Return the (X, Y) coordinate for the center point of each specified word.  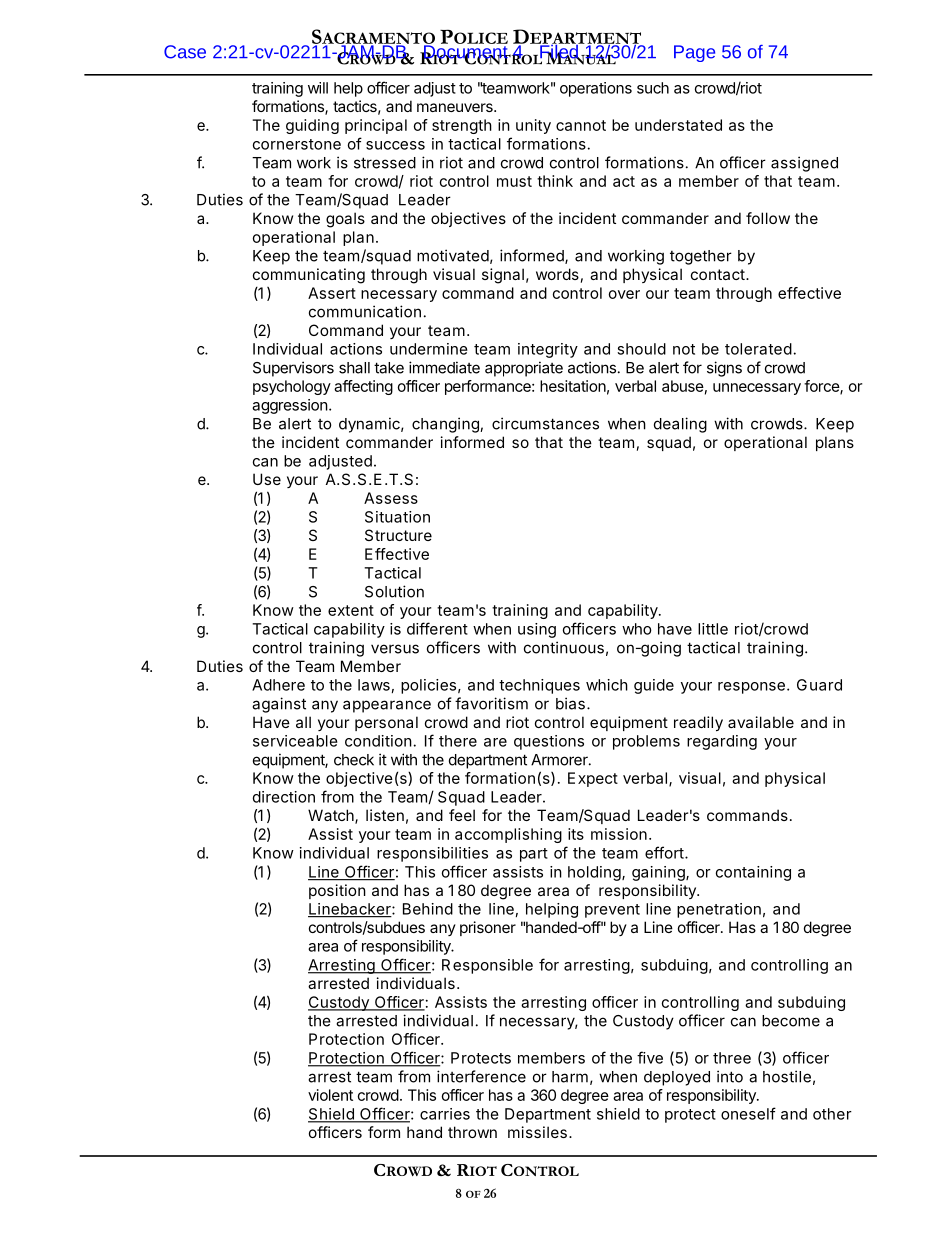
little (713, 629)
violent (330, 1095)
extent (351, 610)
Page (694, 53)
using (537, 630)
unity (533, 126)
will (318, 88)
